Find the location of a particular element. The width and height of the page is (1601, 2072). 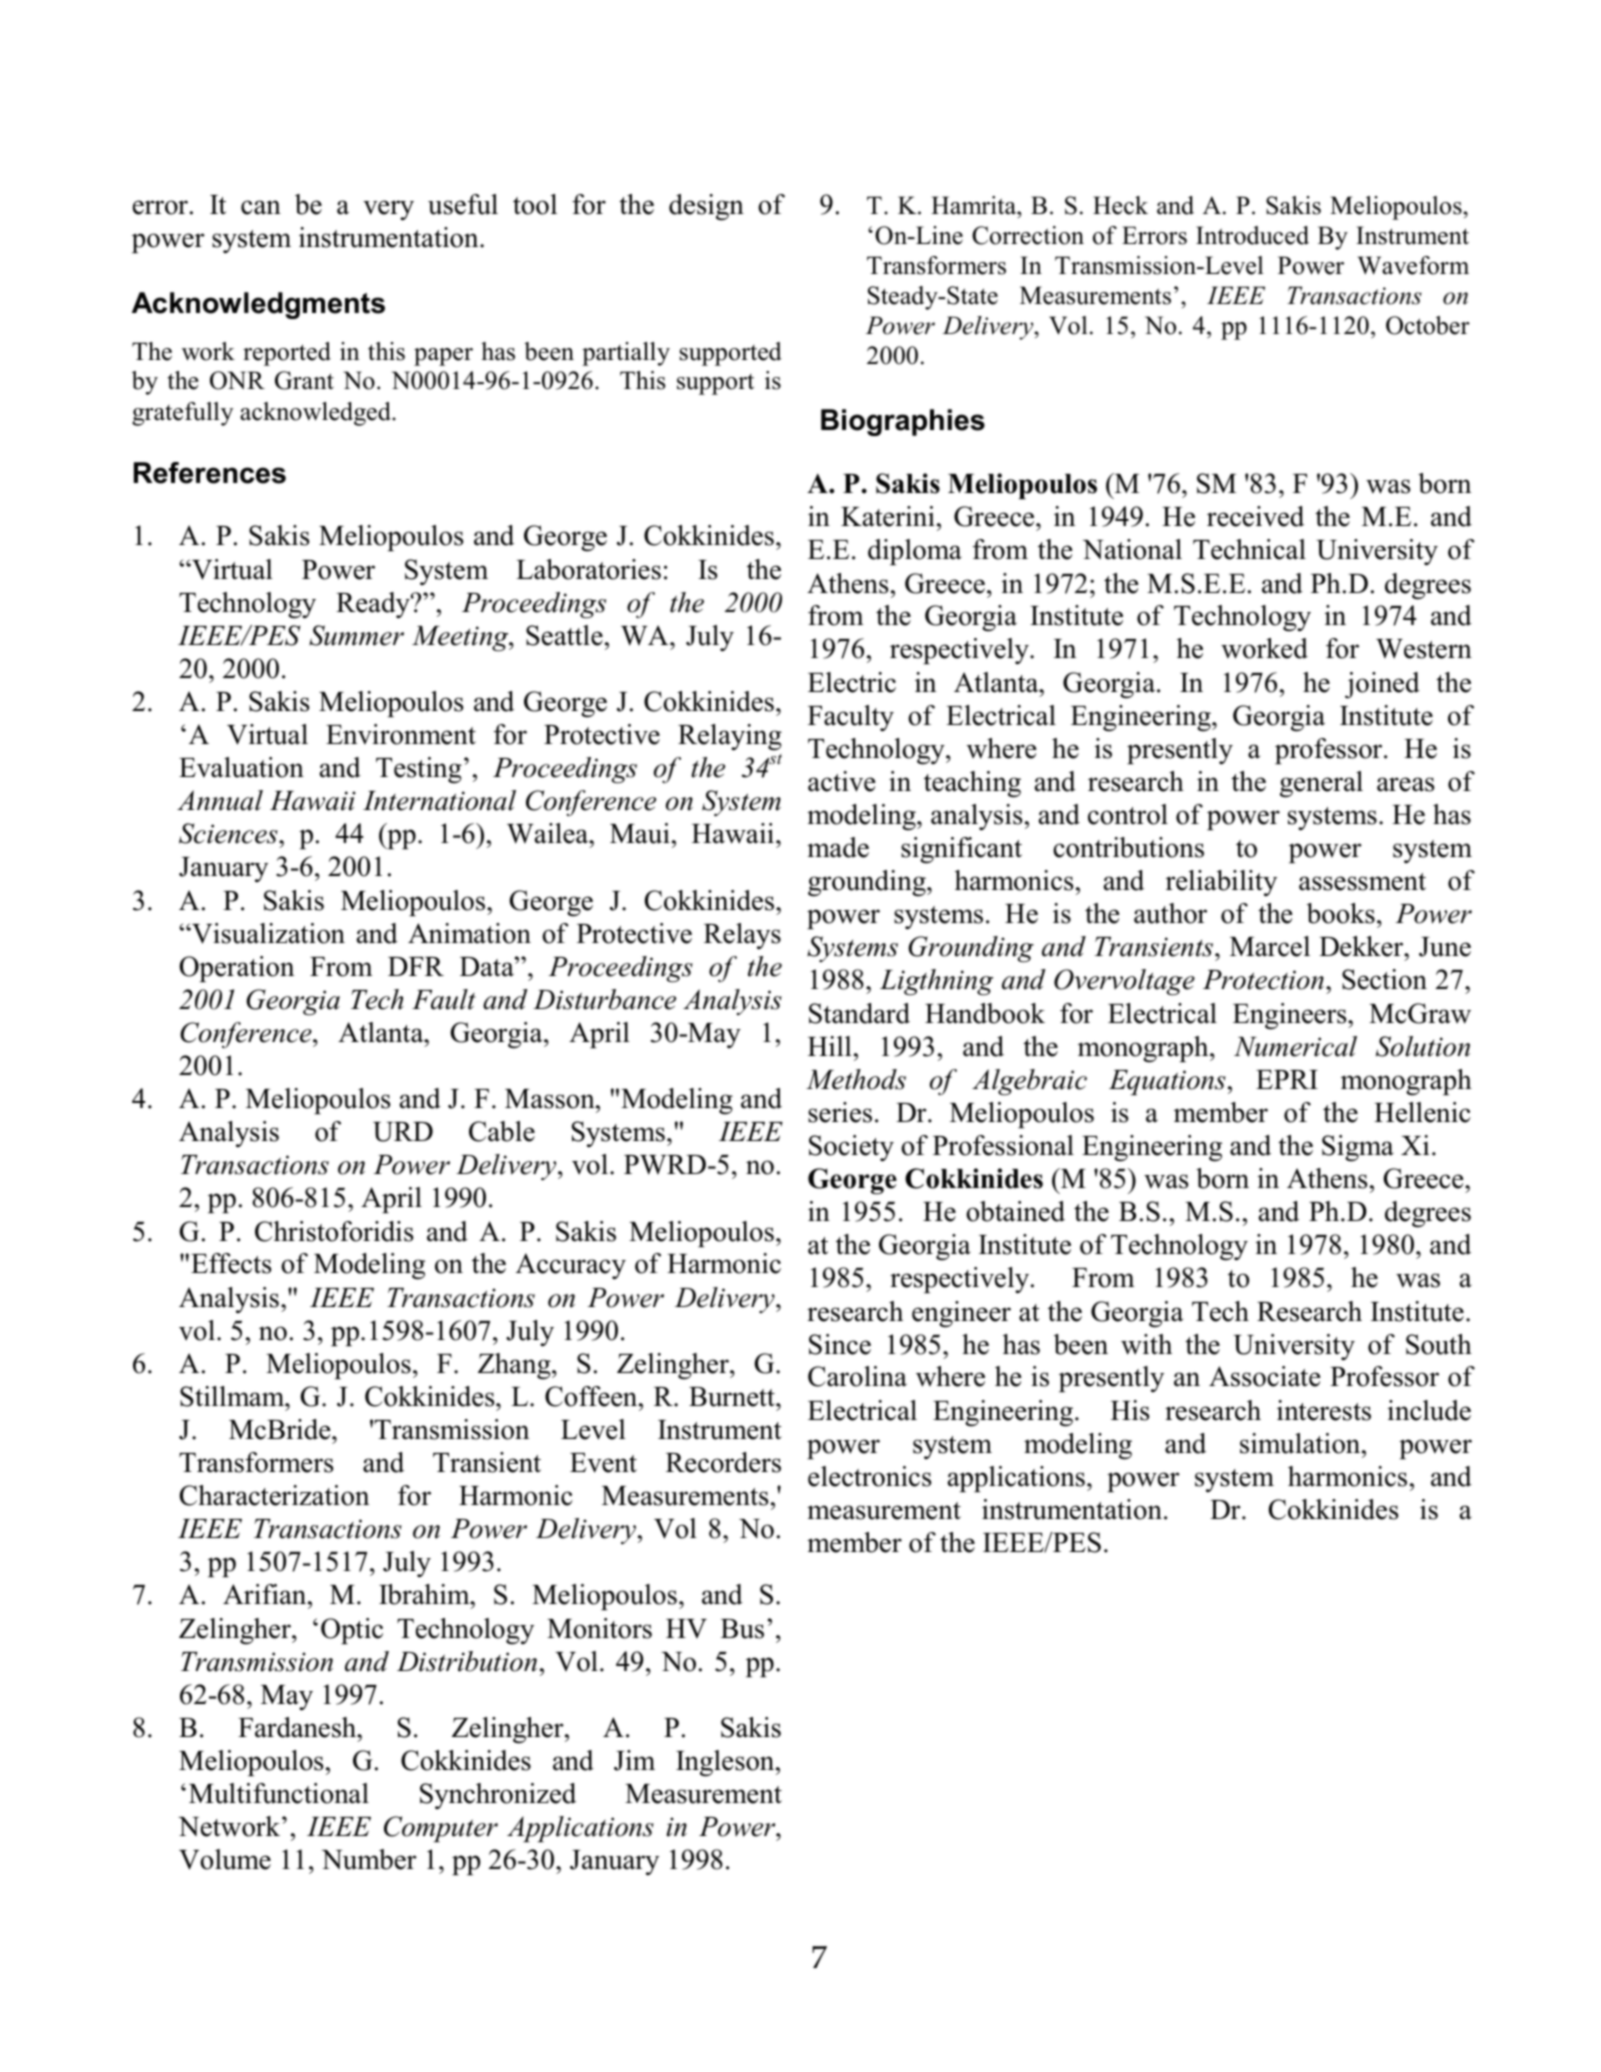

Introduced is located at coordinates (1252, 235).
